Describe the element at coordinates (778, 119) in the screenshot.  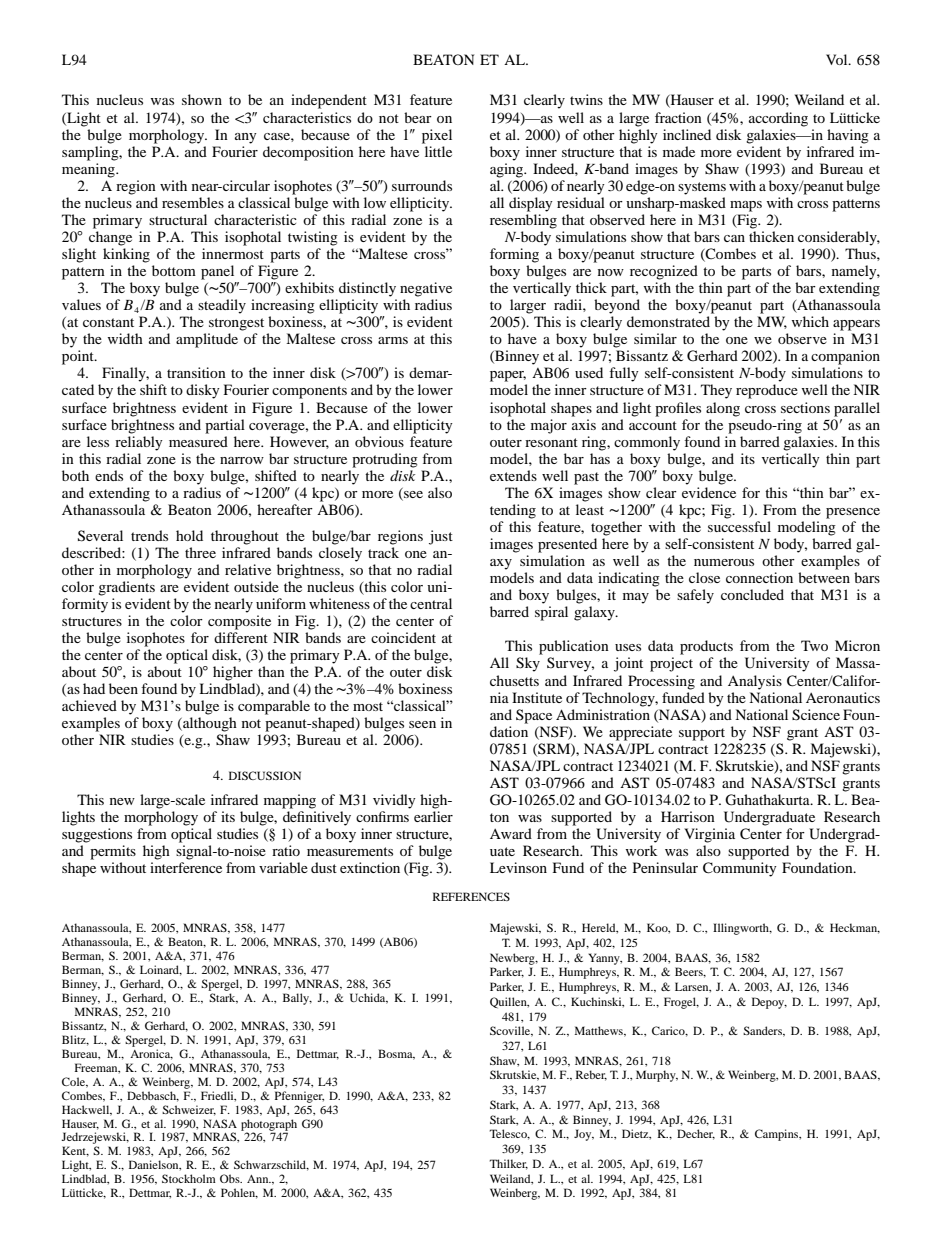
I see `according` at that location.
